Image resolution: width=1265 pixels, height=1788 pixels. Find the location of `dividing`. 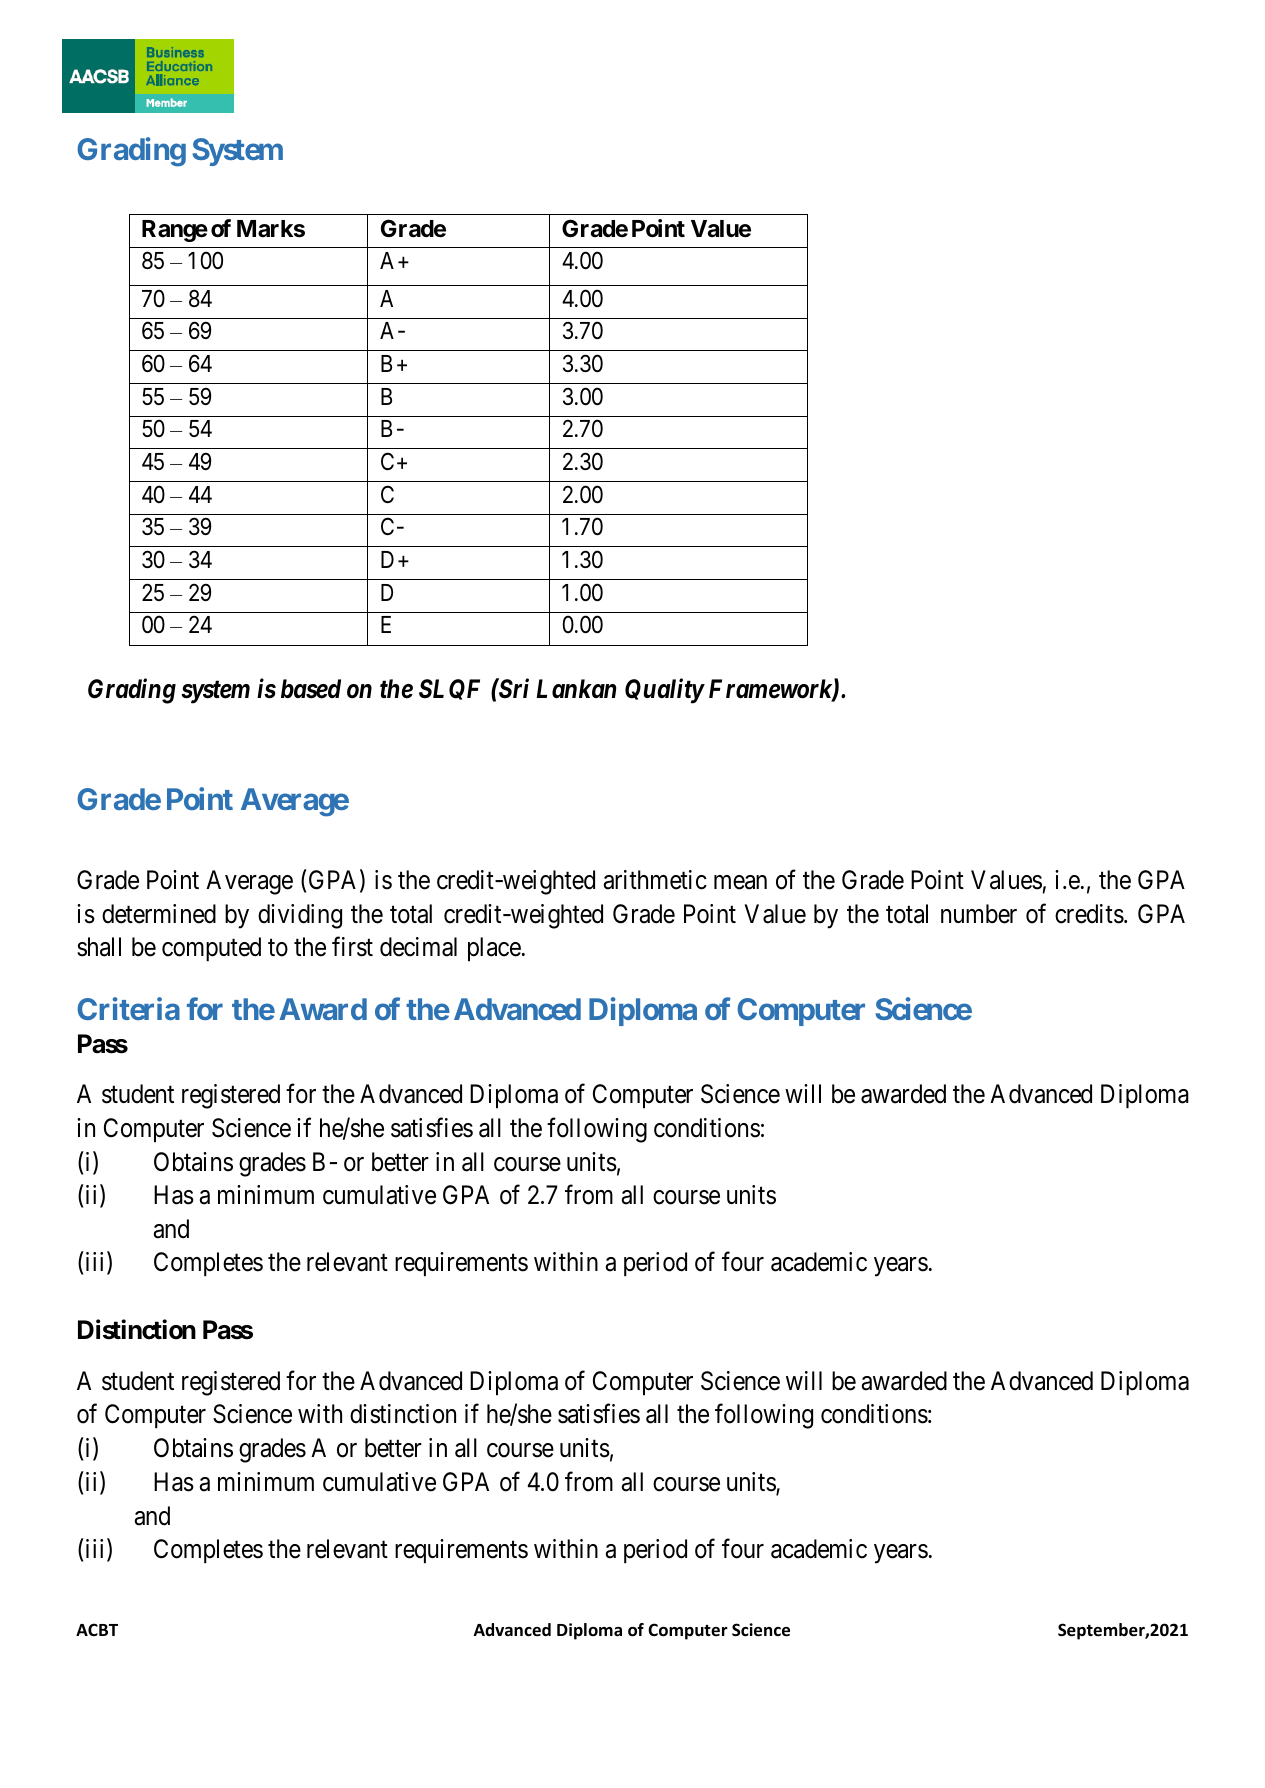

dividing is located at coordinates (300, 916).
